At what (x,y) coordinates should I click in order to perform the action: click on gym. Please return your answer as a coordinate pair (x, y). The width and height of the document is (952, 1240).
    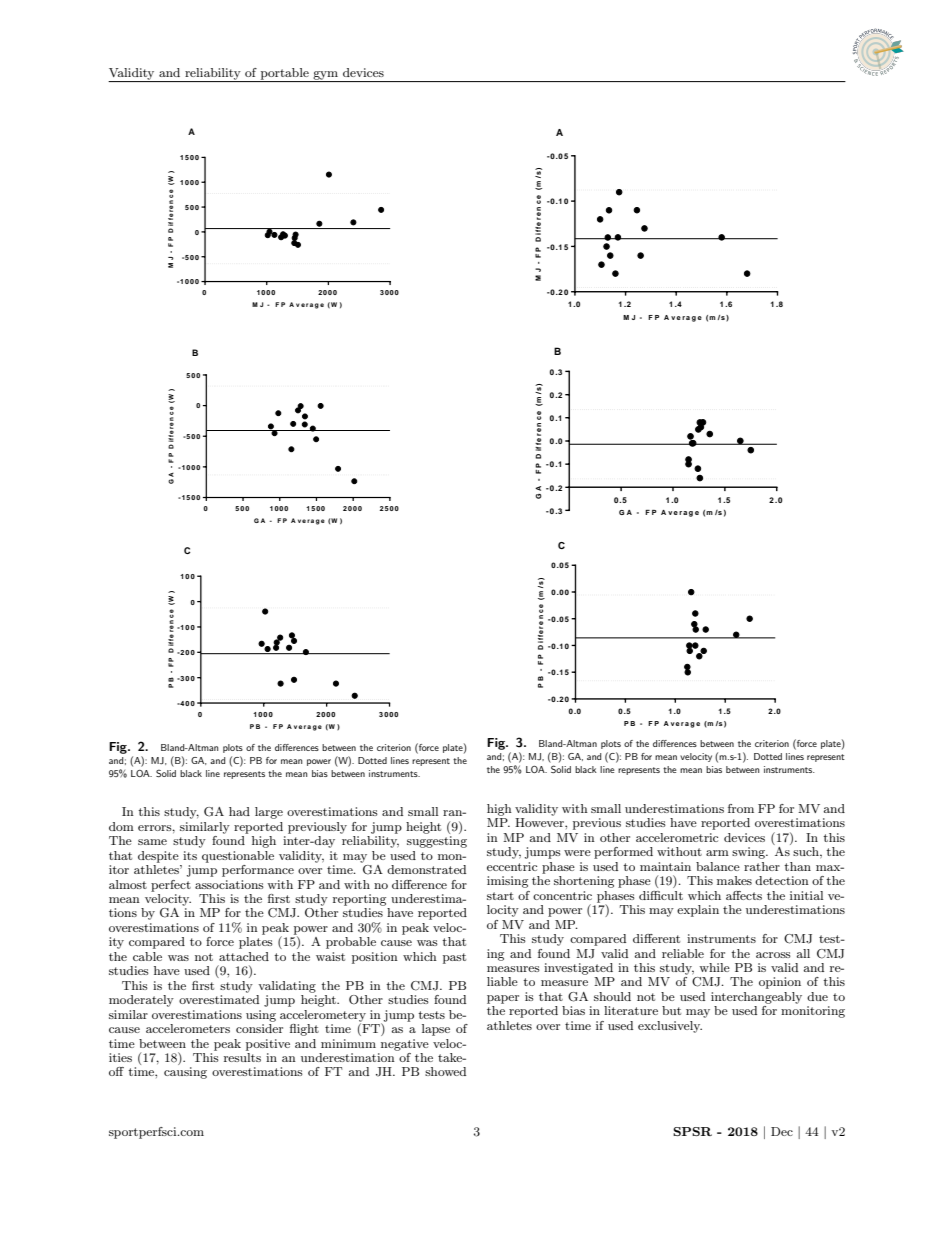
    Looking at the image, I should click on (325, 76).
